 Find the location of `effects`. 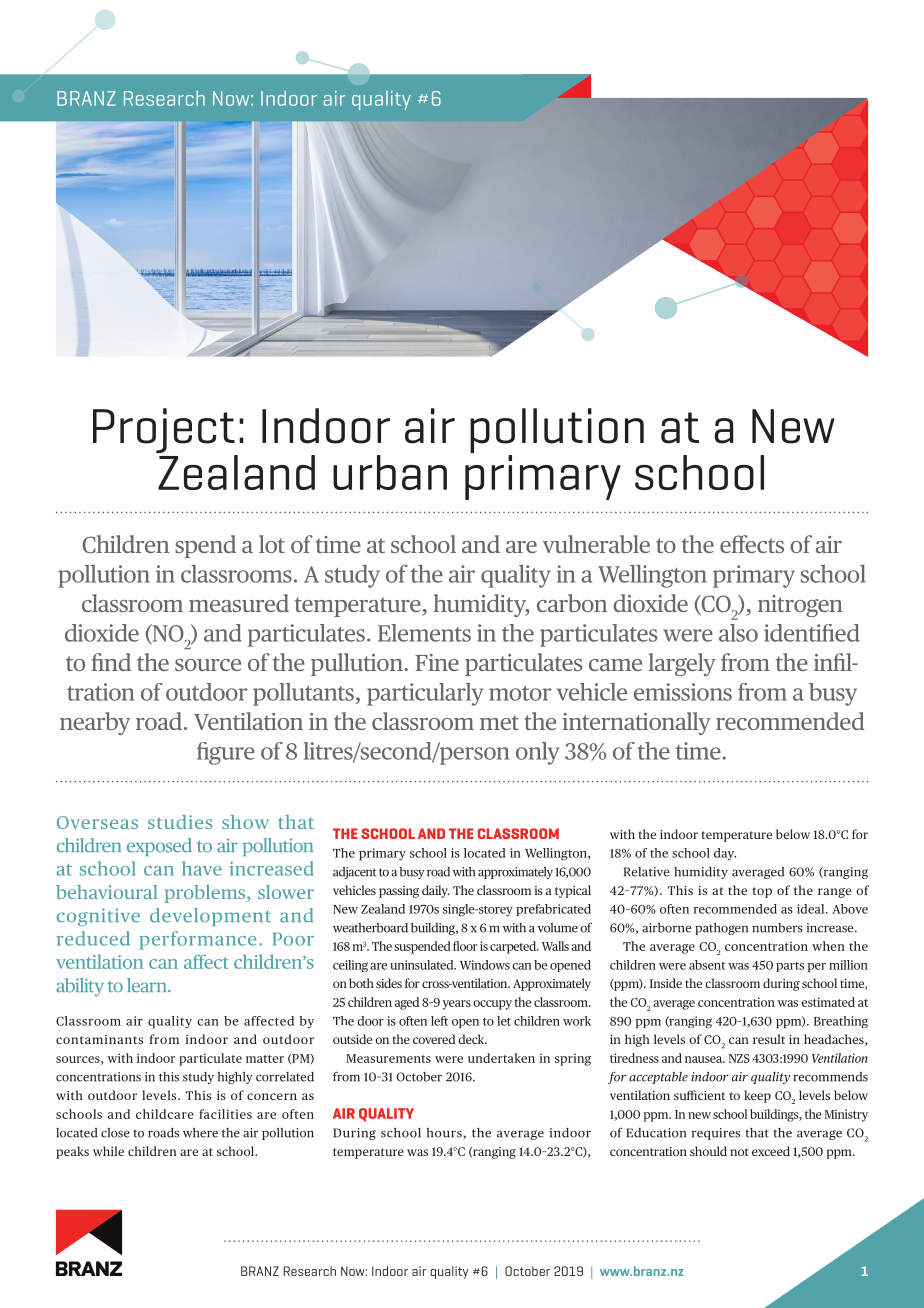

effects is located at coordinates (752, 544).
